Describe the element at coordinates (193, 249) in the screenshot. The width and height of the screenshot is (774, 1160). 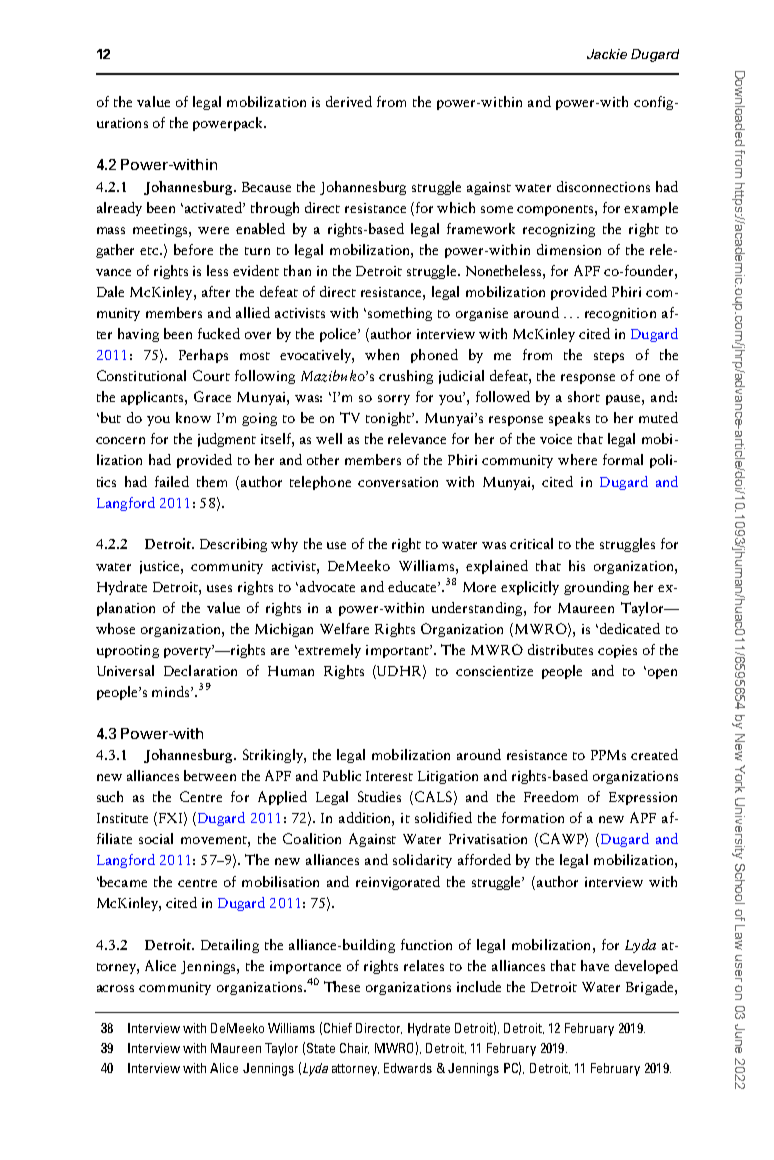
I see `before` at that location.
